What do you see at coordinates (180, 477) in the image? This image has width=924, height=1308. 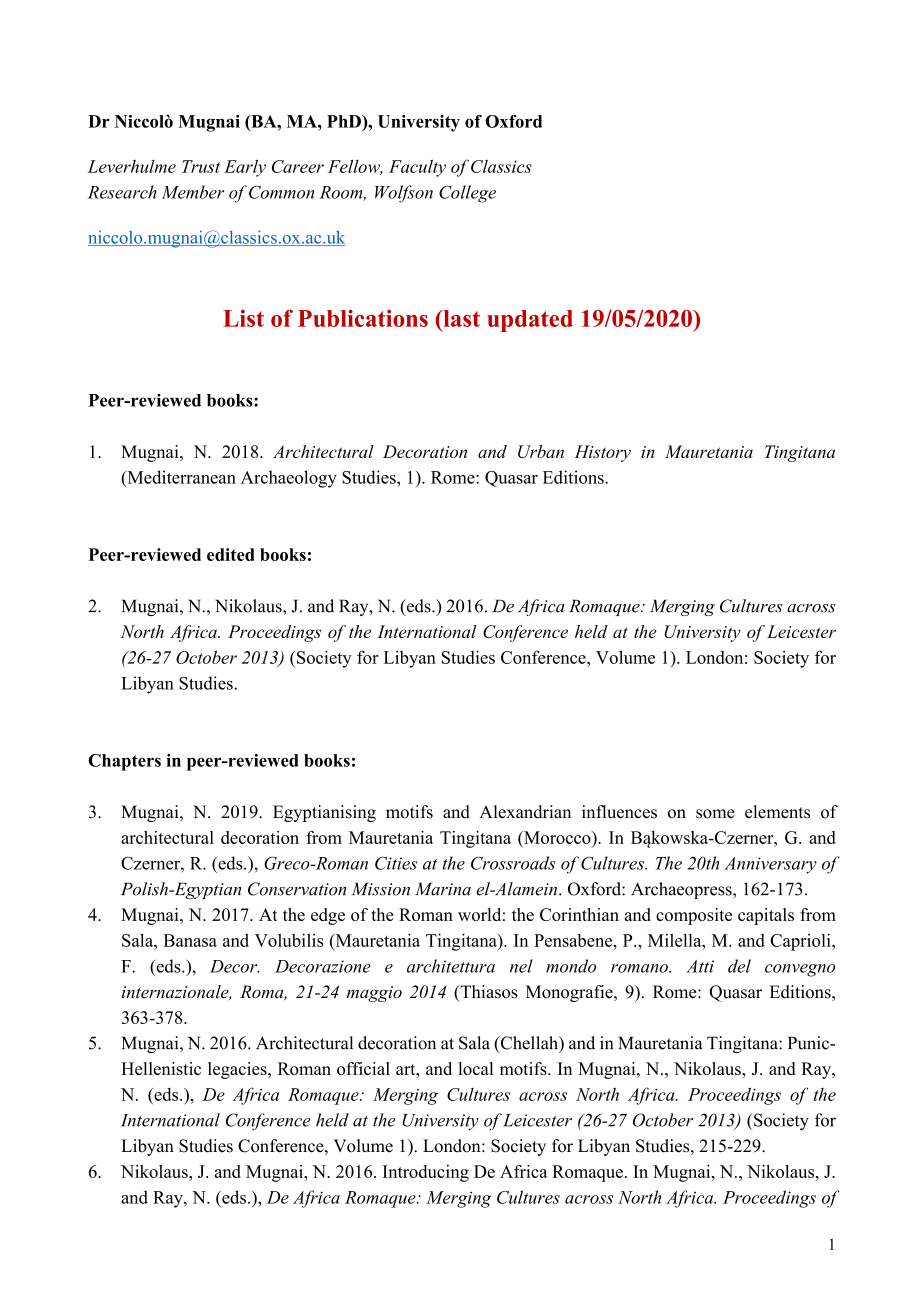 I see `Mediterranean` at bounding box center [180, 477].
